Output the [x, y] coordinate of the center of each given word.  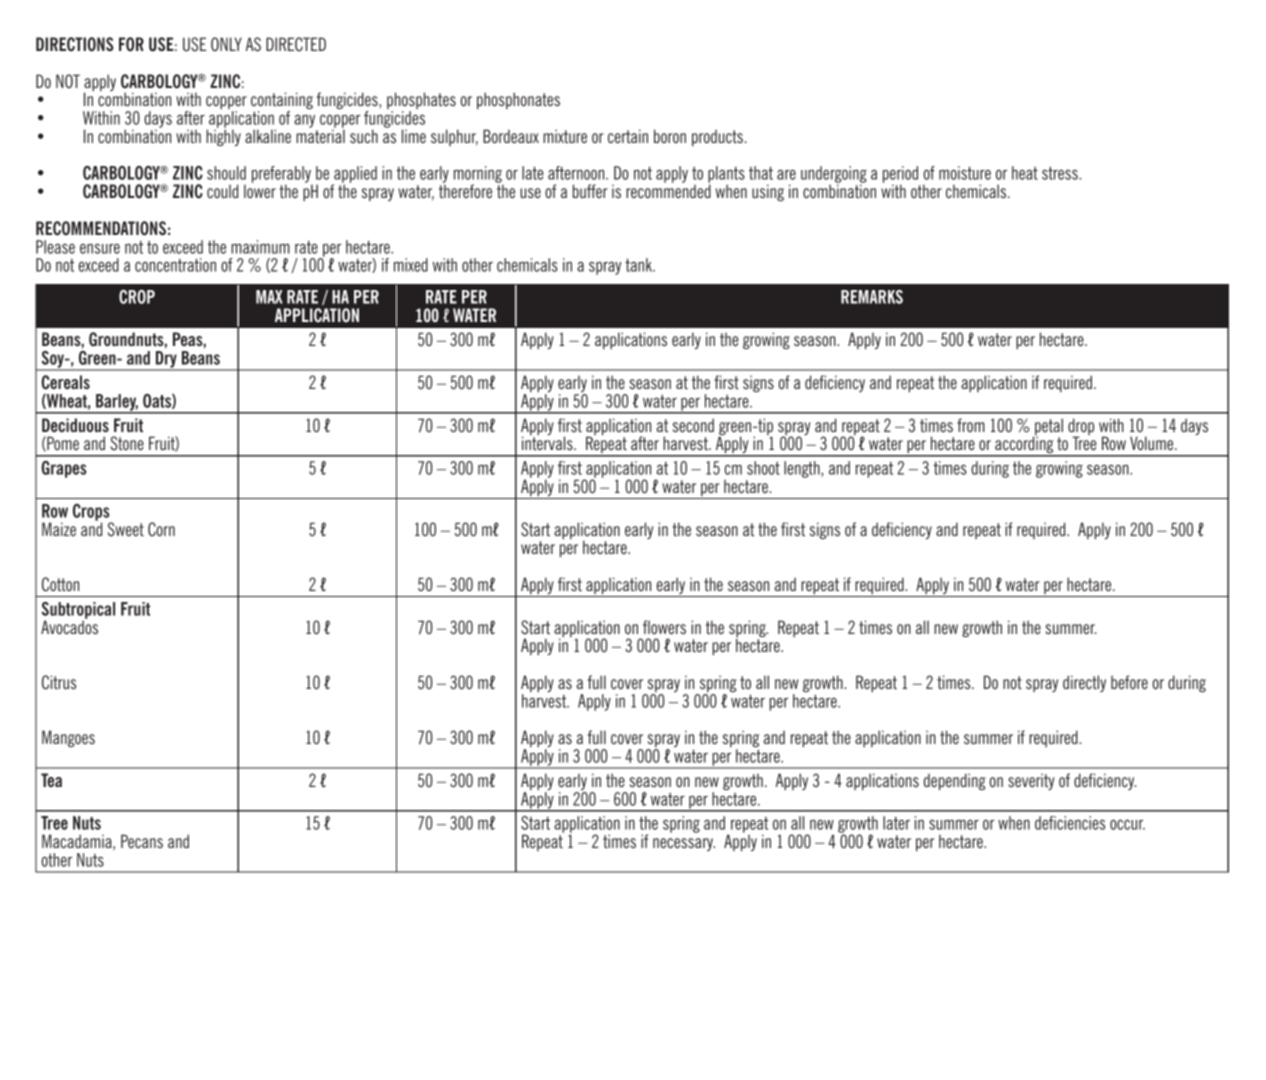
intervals [548, 443]
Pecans [142, 841]
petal [1048, 428]
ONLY [226, 44]
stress [1061, 173]
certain [628, 136]
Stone [127, 443]
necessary [684, 844]
